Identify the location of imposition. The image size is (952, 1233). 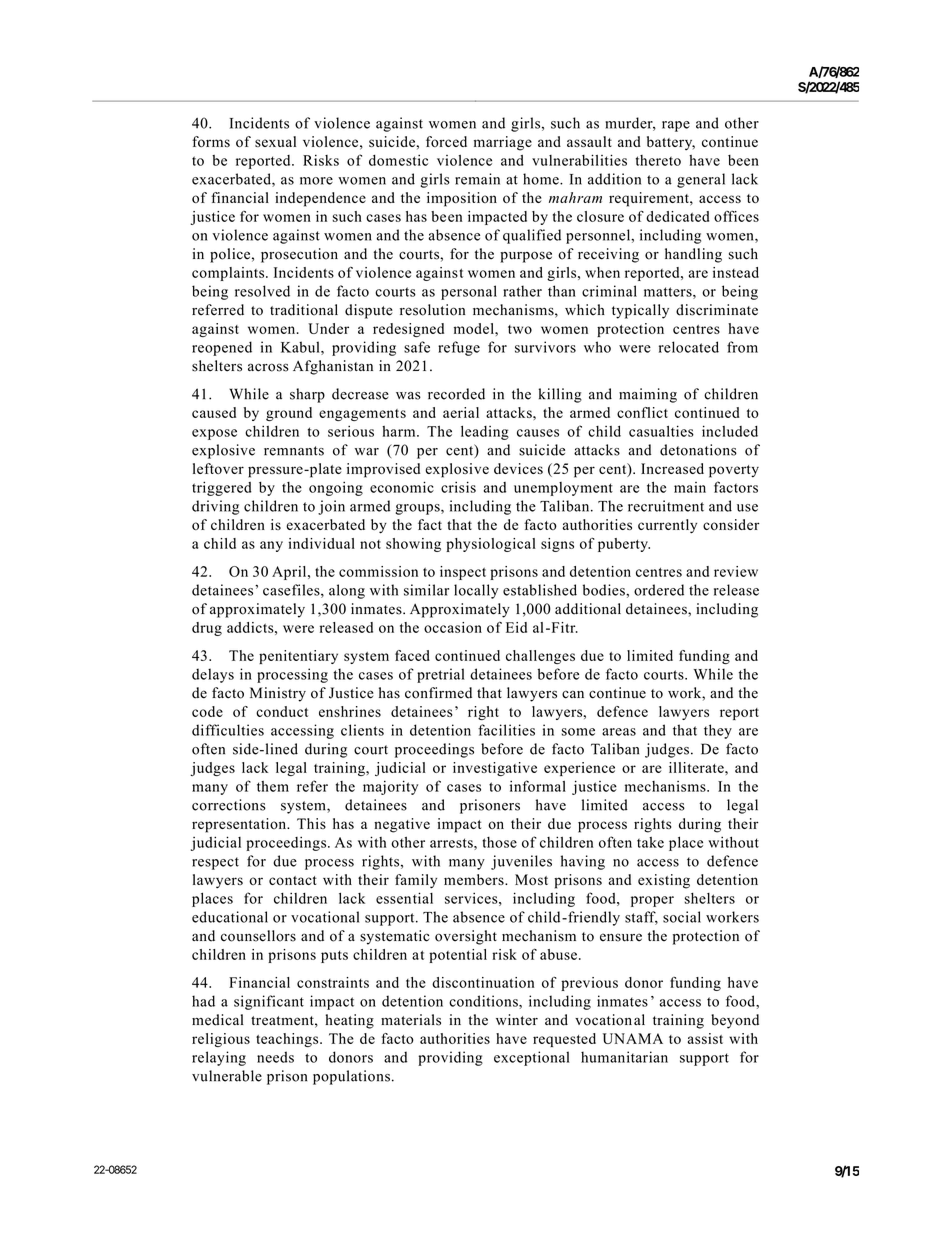
(462, 199).
